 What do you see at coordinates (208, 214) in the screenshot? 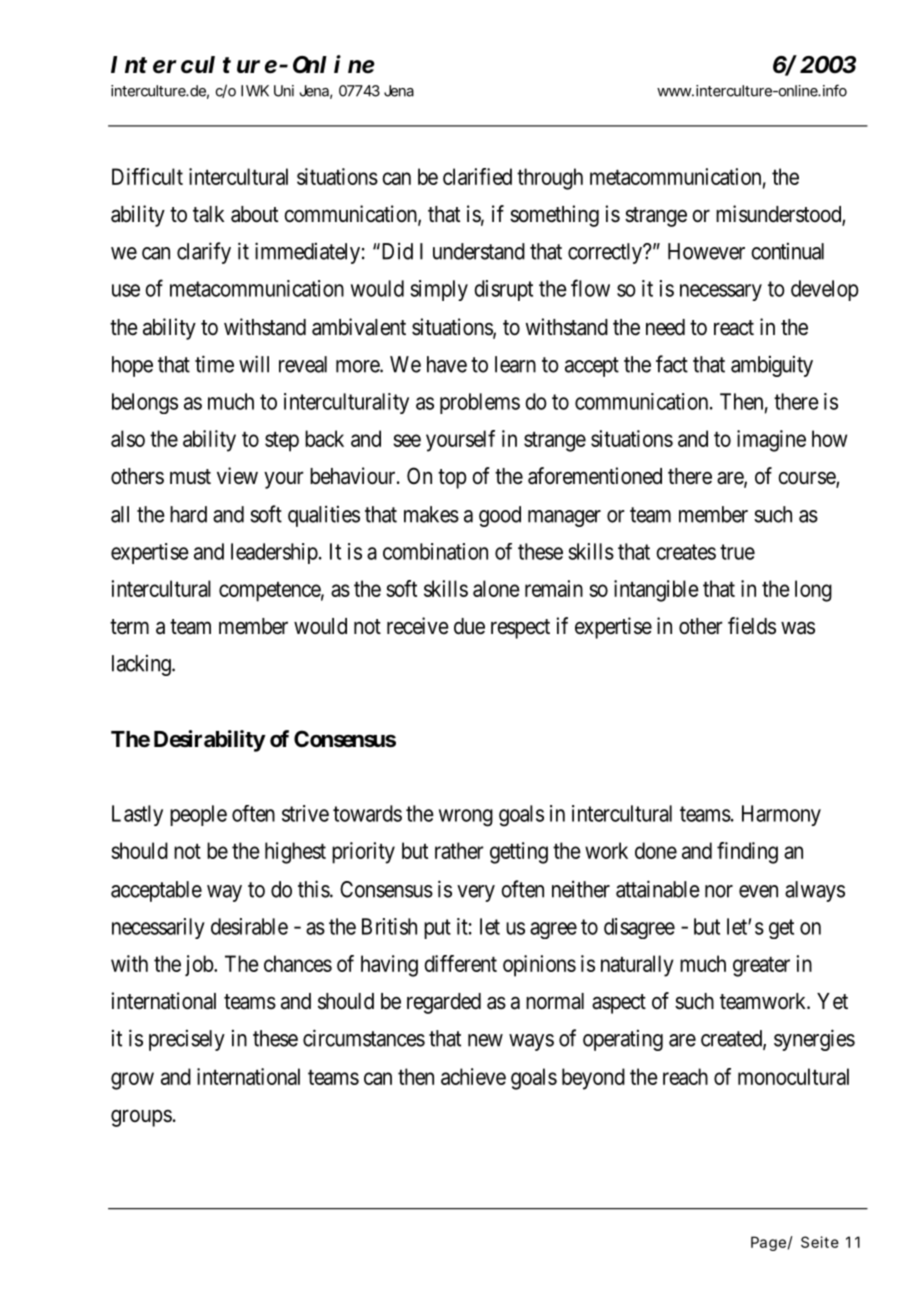
I see `talk` at bounding box center [208, 214].
